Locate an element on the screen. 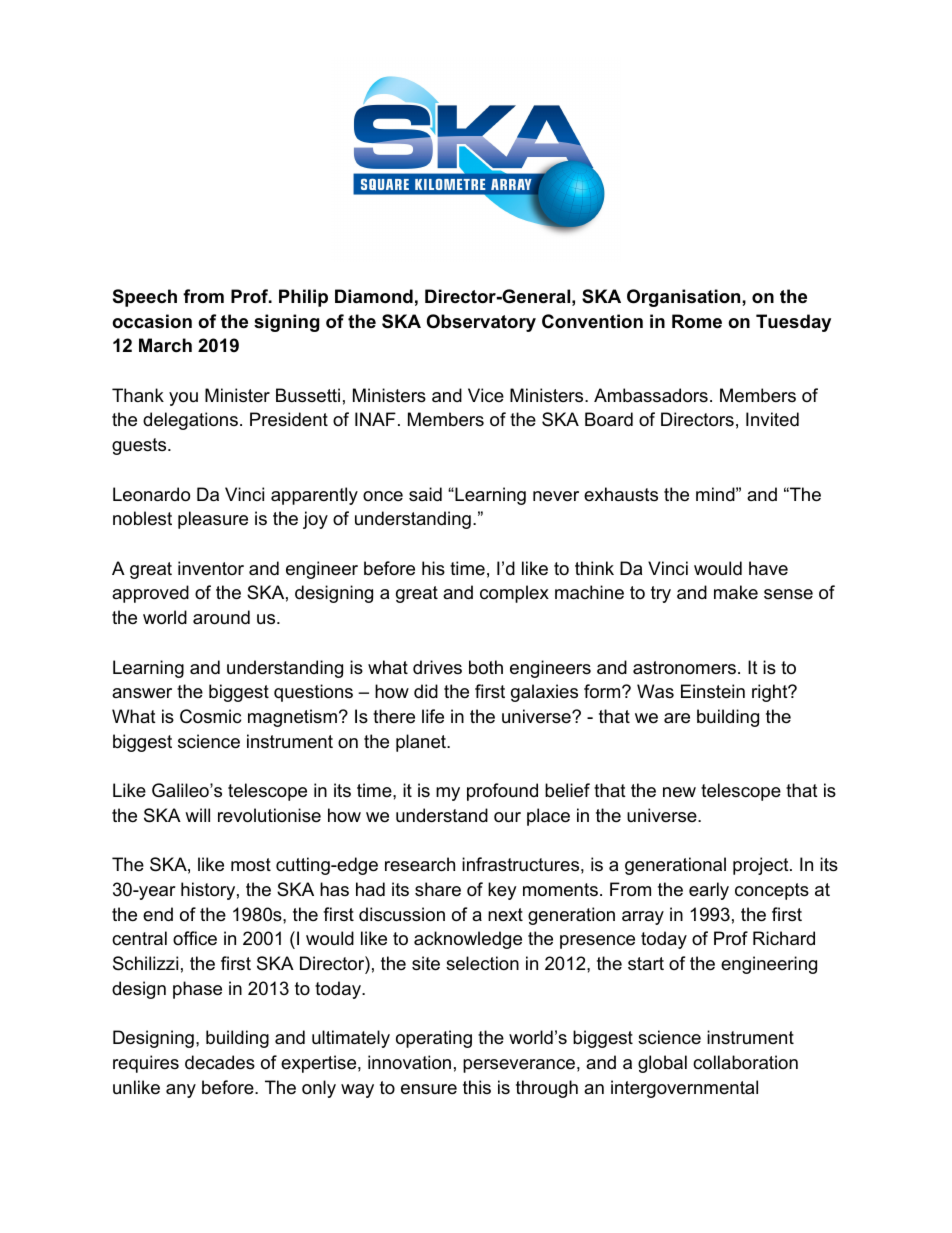 Image resolution: width=952 pixels, height=1233 pixels. decades is located at coordinates (220, 1062).
